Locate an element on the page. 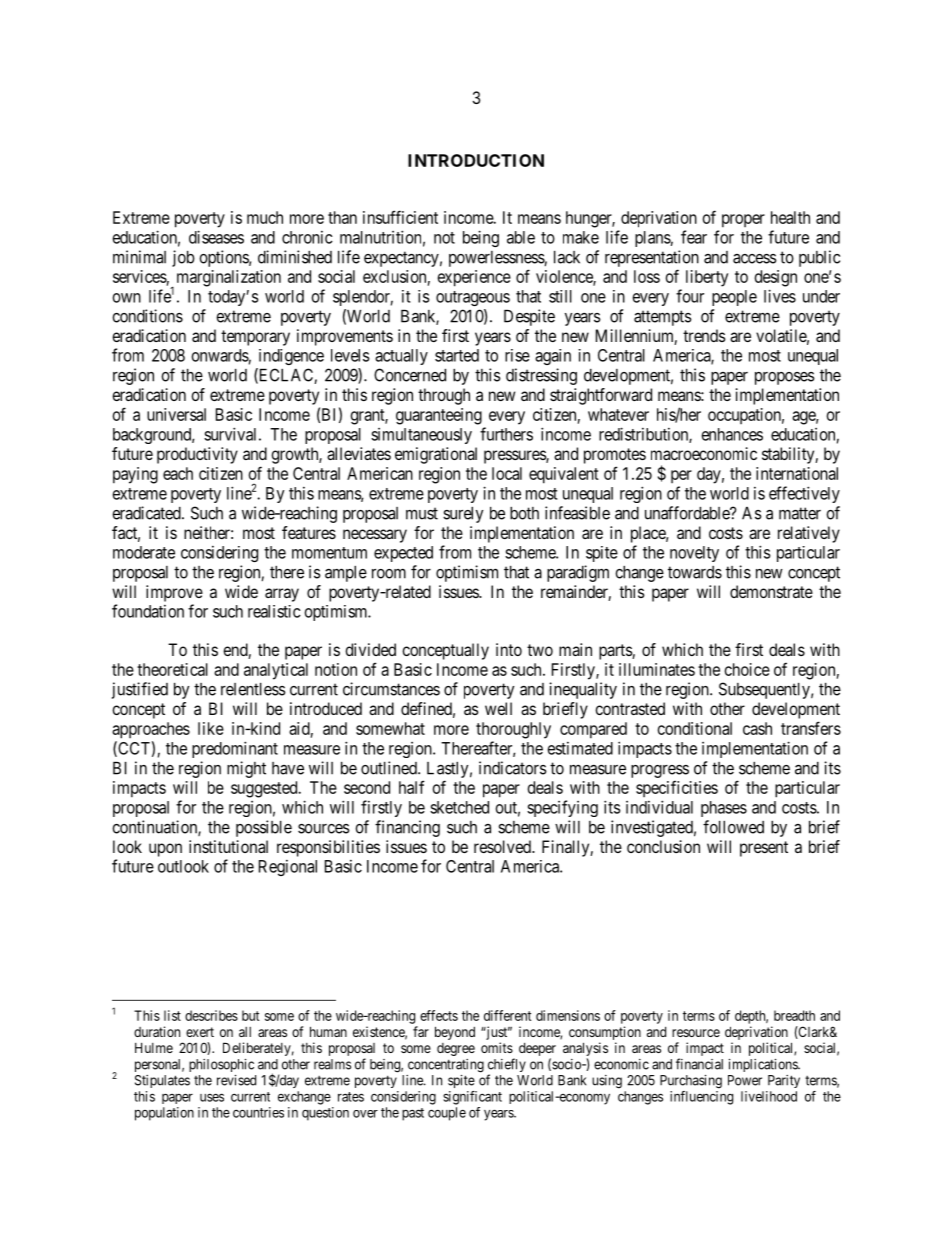 The height and width of the page is (1233, 952). INTRODUCTION is located at coordinates (476, 160).
